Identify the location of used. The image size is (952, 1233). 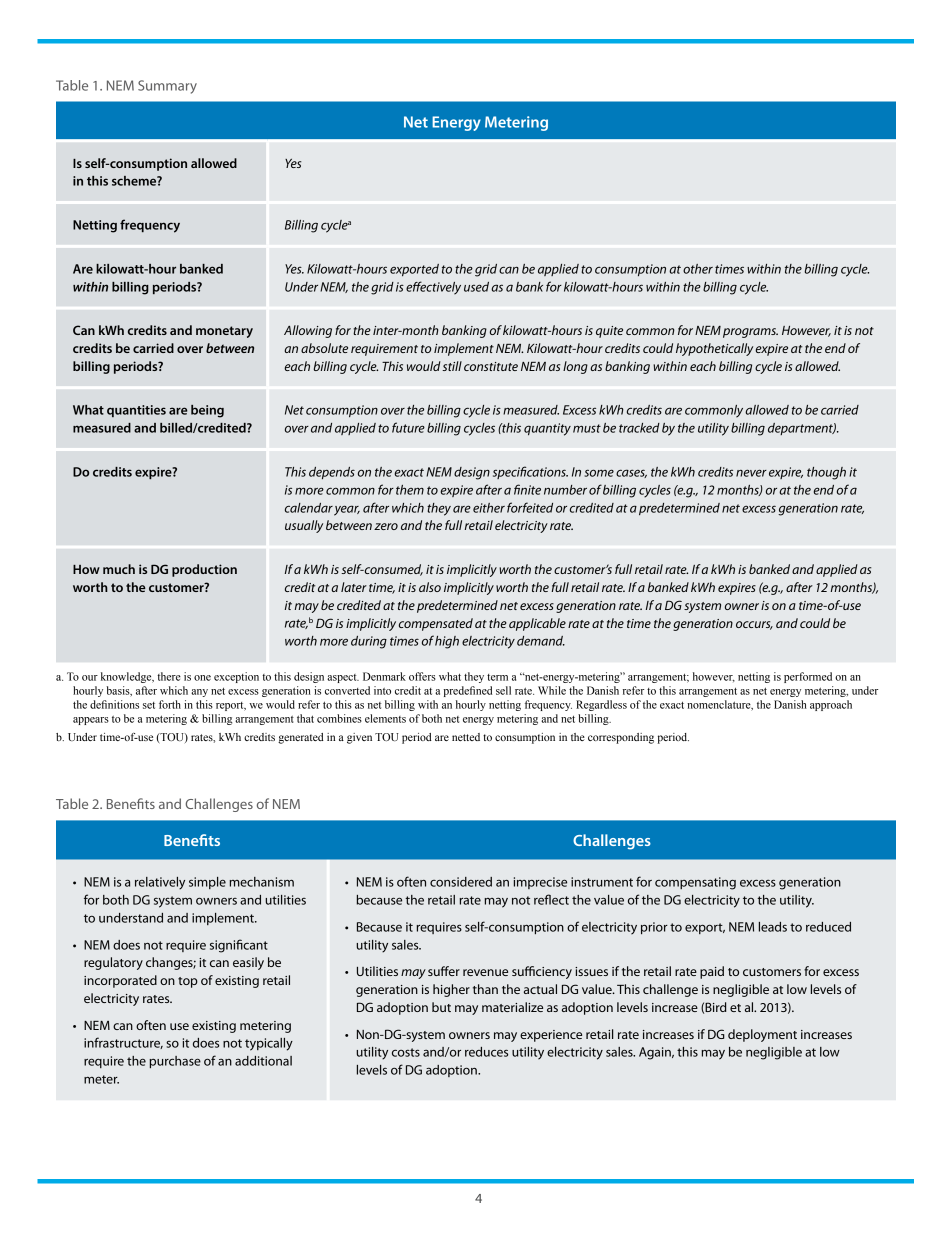
(476, 287).
